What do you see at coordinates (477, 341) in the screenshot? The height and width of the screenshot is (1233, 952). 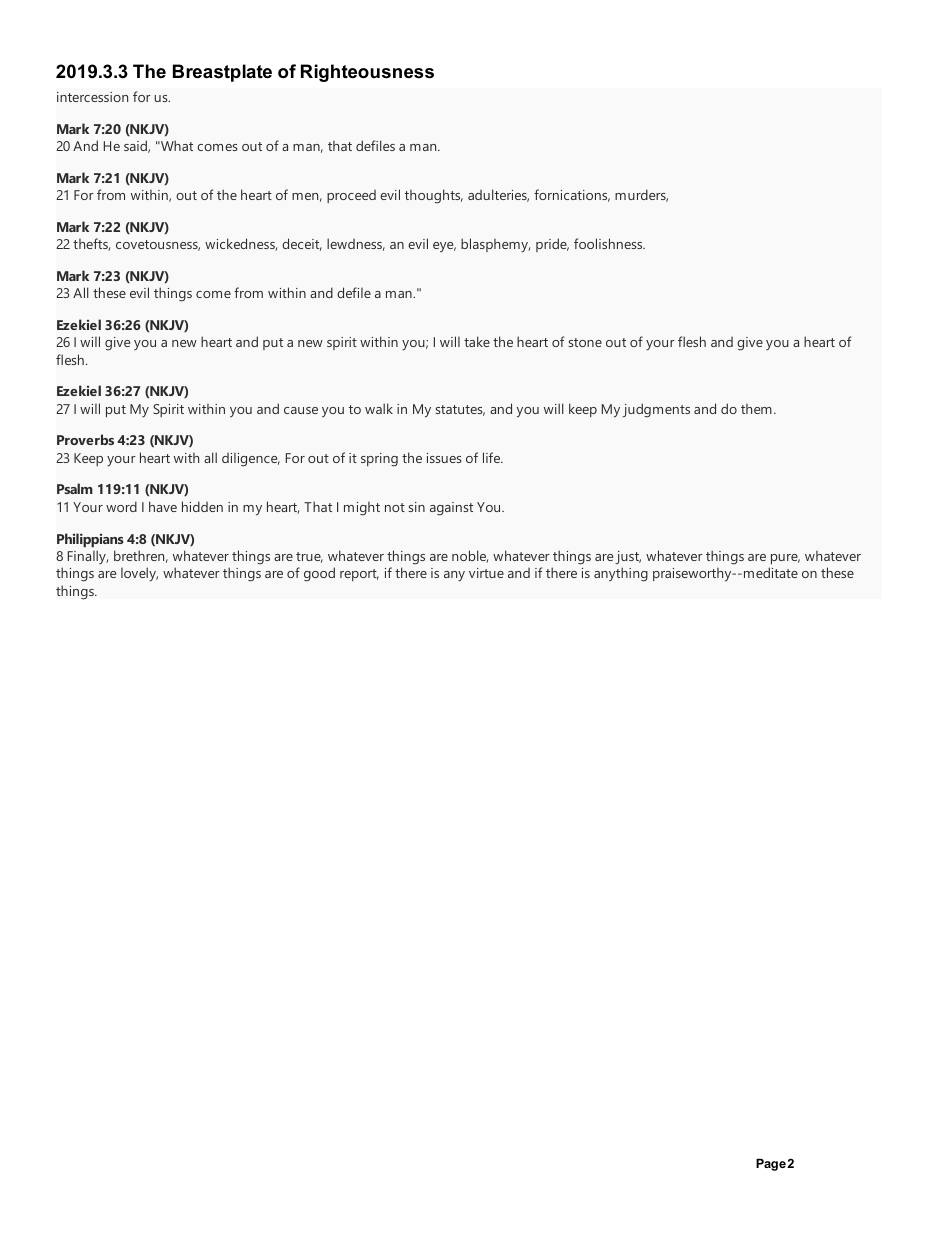 I see `take` at bounding box center [477, 341].
